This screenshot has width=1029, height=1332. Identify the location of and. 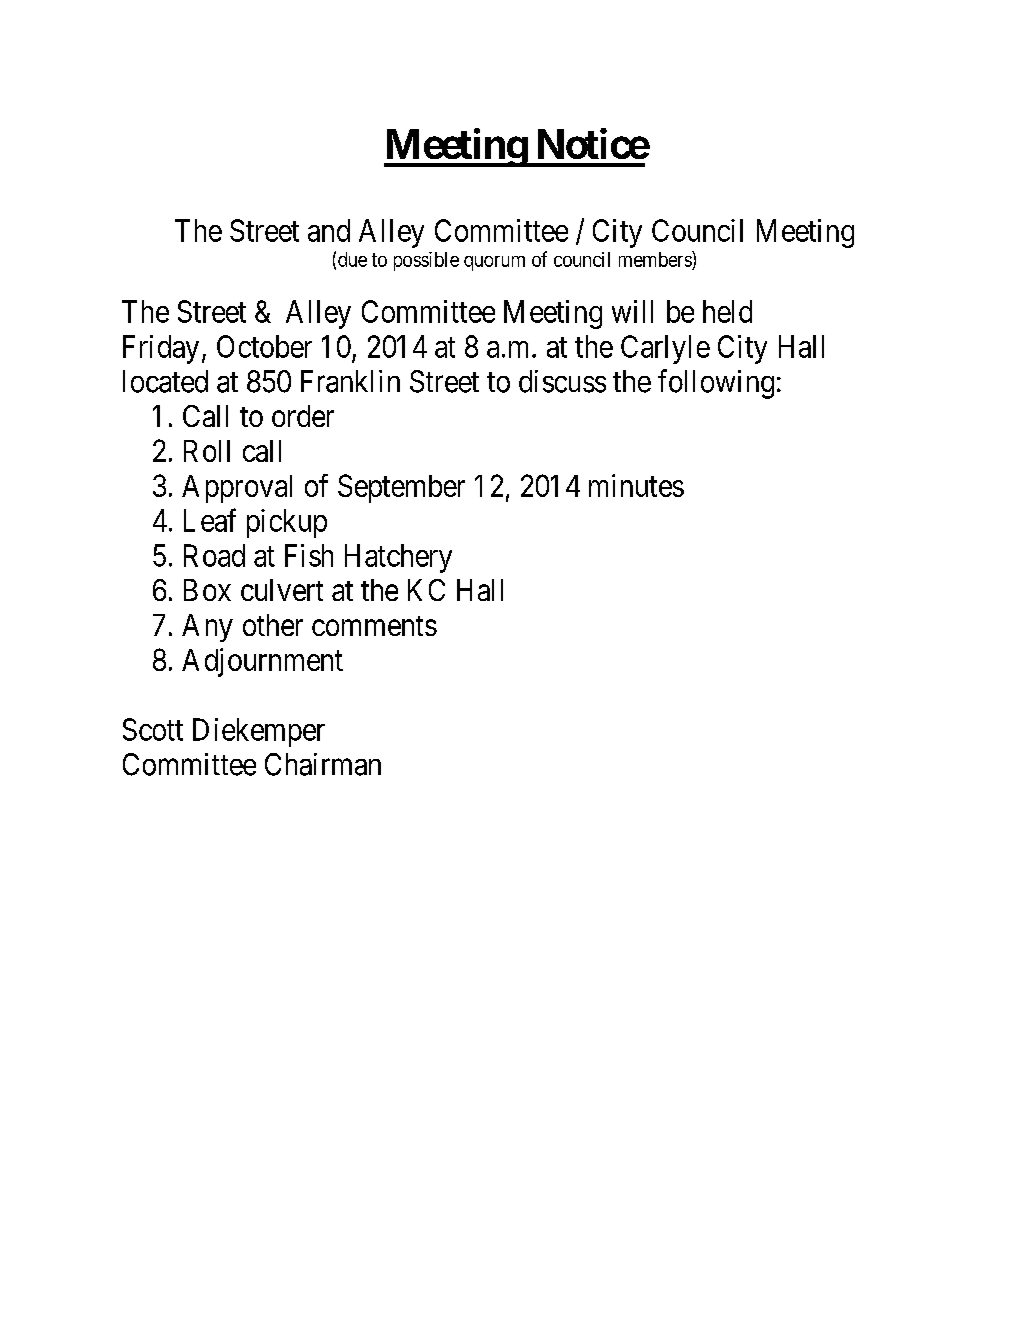
(329, 230).
